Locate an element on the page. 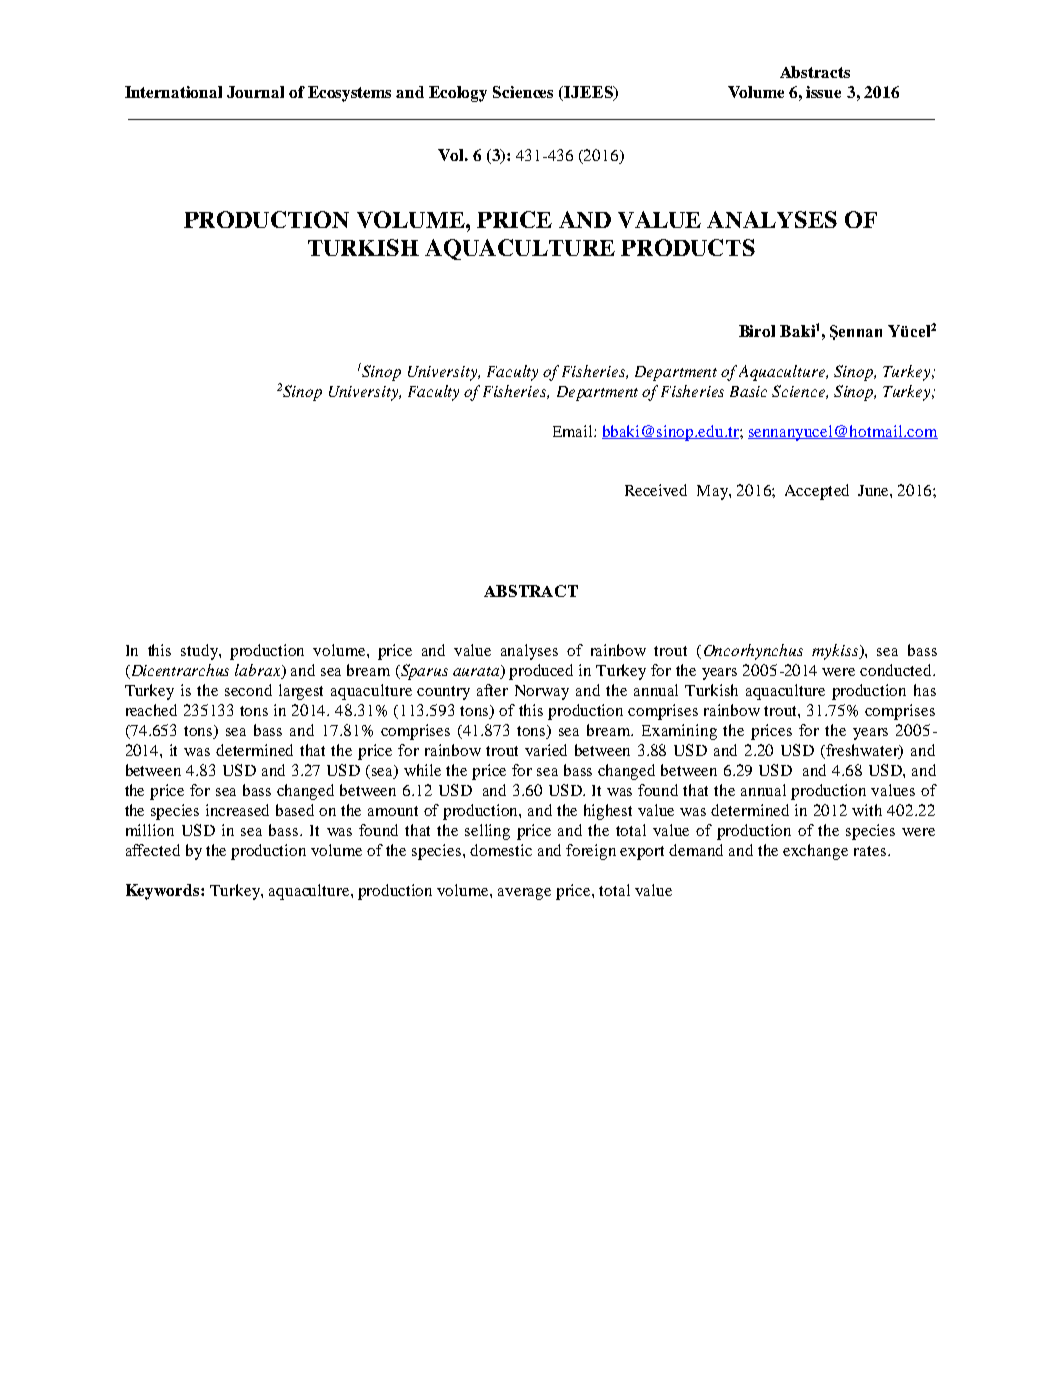 This image has width=1062, height=1374. Keywords is located at coordinates (164, 892).
